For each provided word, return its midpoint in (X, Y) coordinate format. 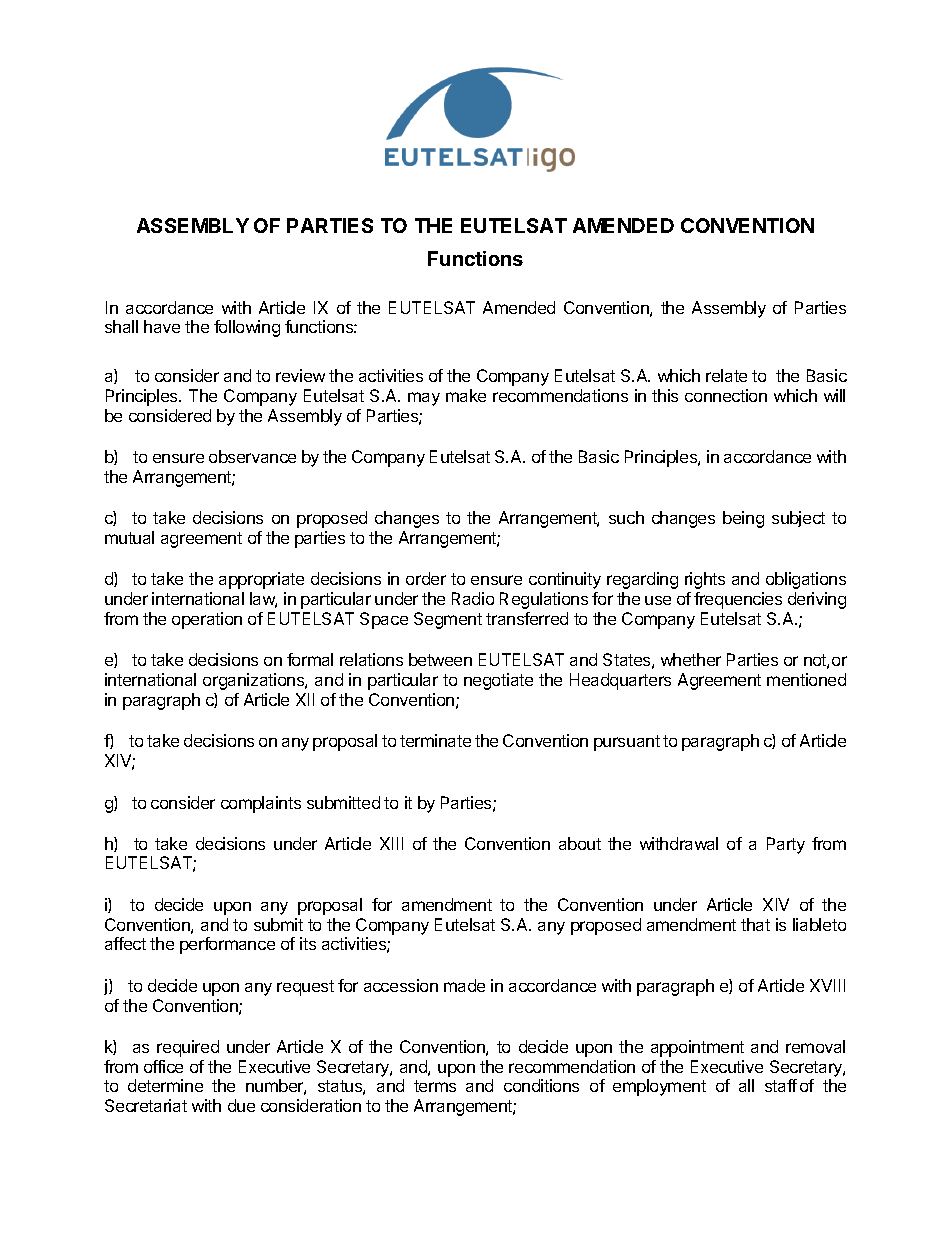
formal (310, 659)
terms (435, 1086)
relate (726, 375)
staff (781, 1085)
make (466, 395)
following (247, 328)
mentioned (806, 679)
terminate (435, 740)
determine (165, 1085)
